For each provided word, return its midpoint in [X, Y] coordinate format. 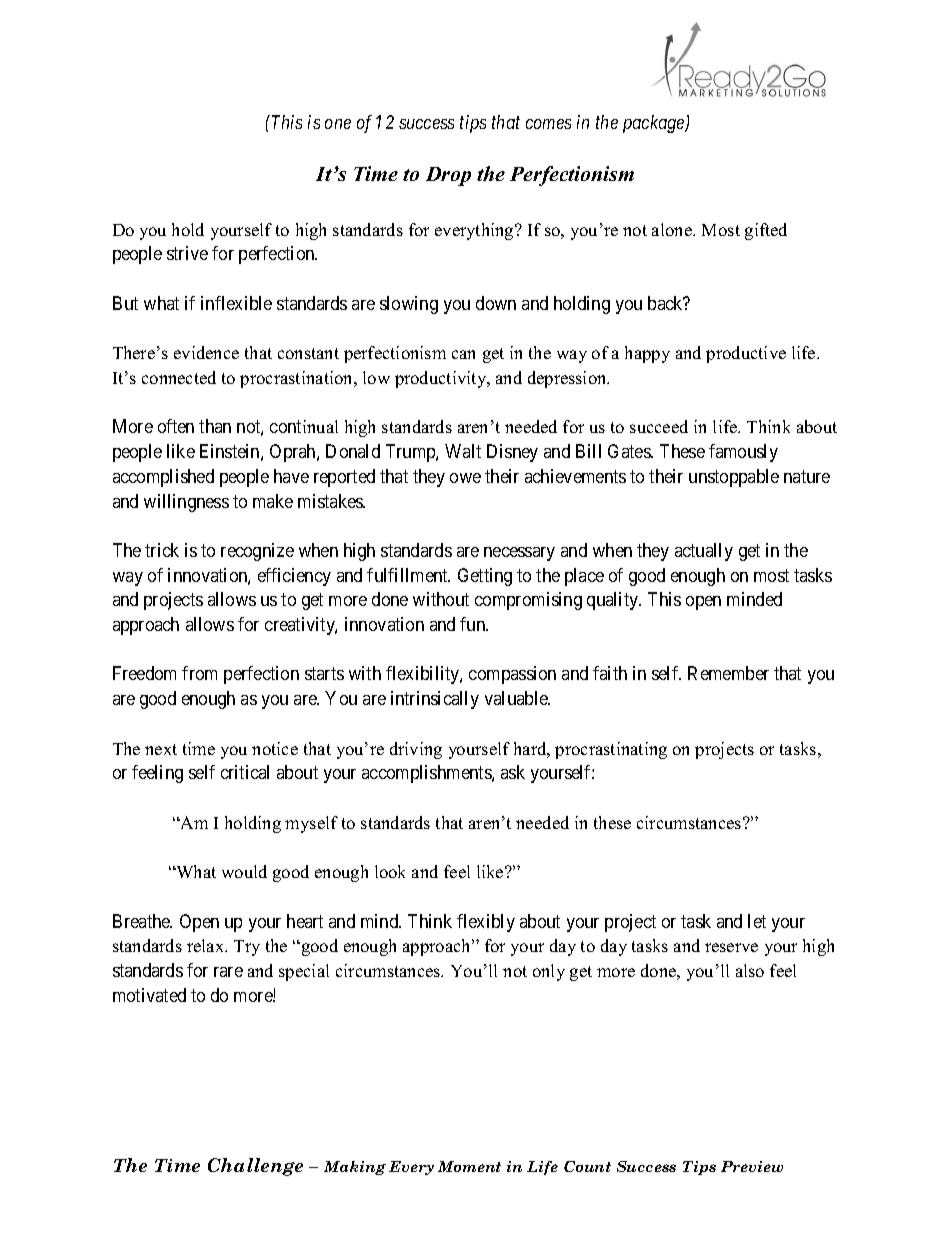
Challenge [255, 1167]
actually [704, 552]
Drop [448, 176]
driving [416, 750]
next [161, 749]
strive [187, 253]
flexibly [486, 923]
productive [746, 354]
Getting [485, 577]
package [655, 124]
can [463, 354]
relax [207, 945]
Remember [728, 673]
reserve [731, 947]
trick [162, 550]
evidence [206, 352]
